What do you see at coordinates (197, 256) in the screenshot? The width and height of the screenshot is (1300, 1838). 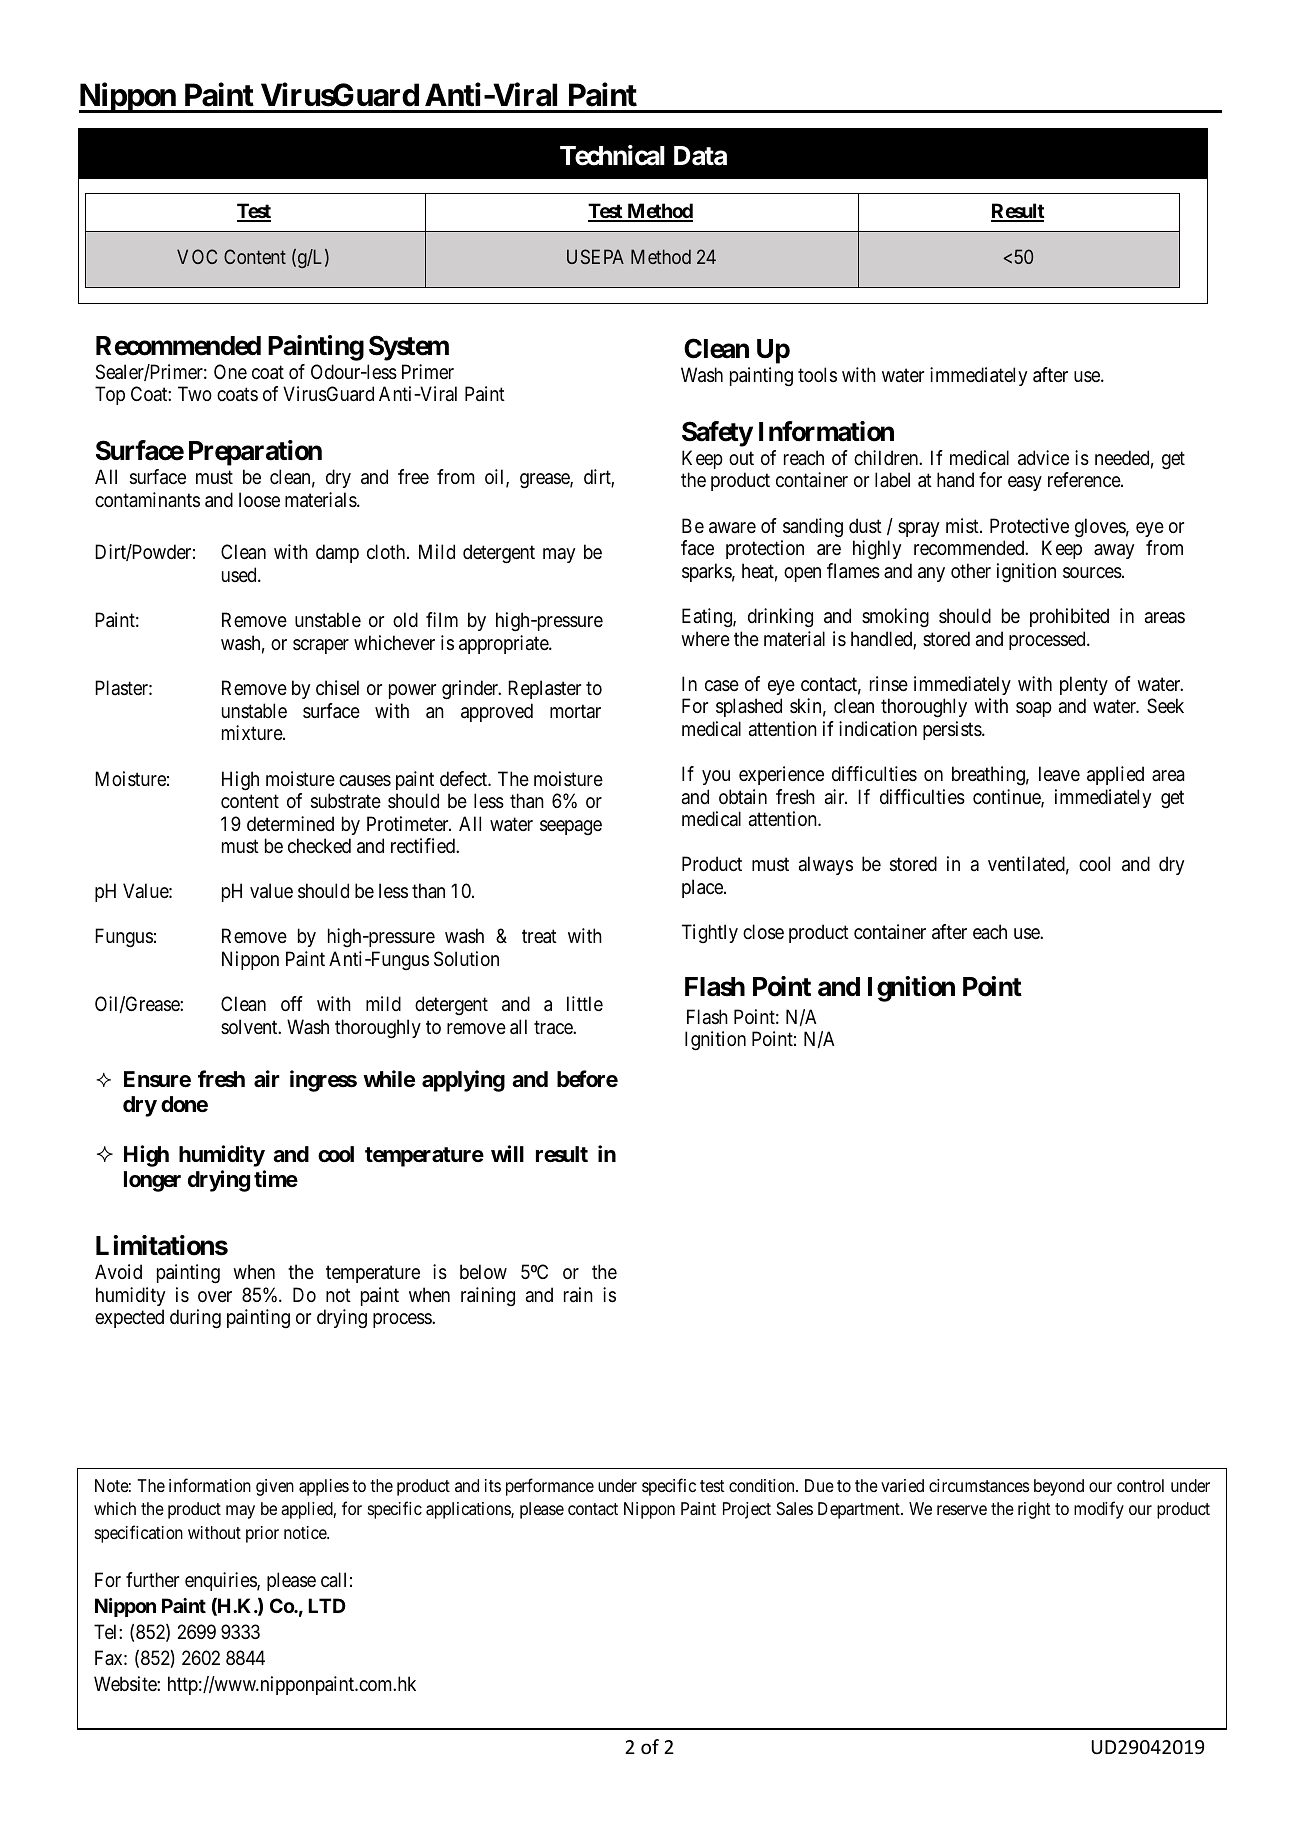 I see `VOC` at bounding box center [197, 256].
